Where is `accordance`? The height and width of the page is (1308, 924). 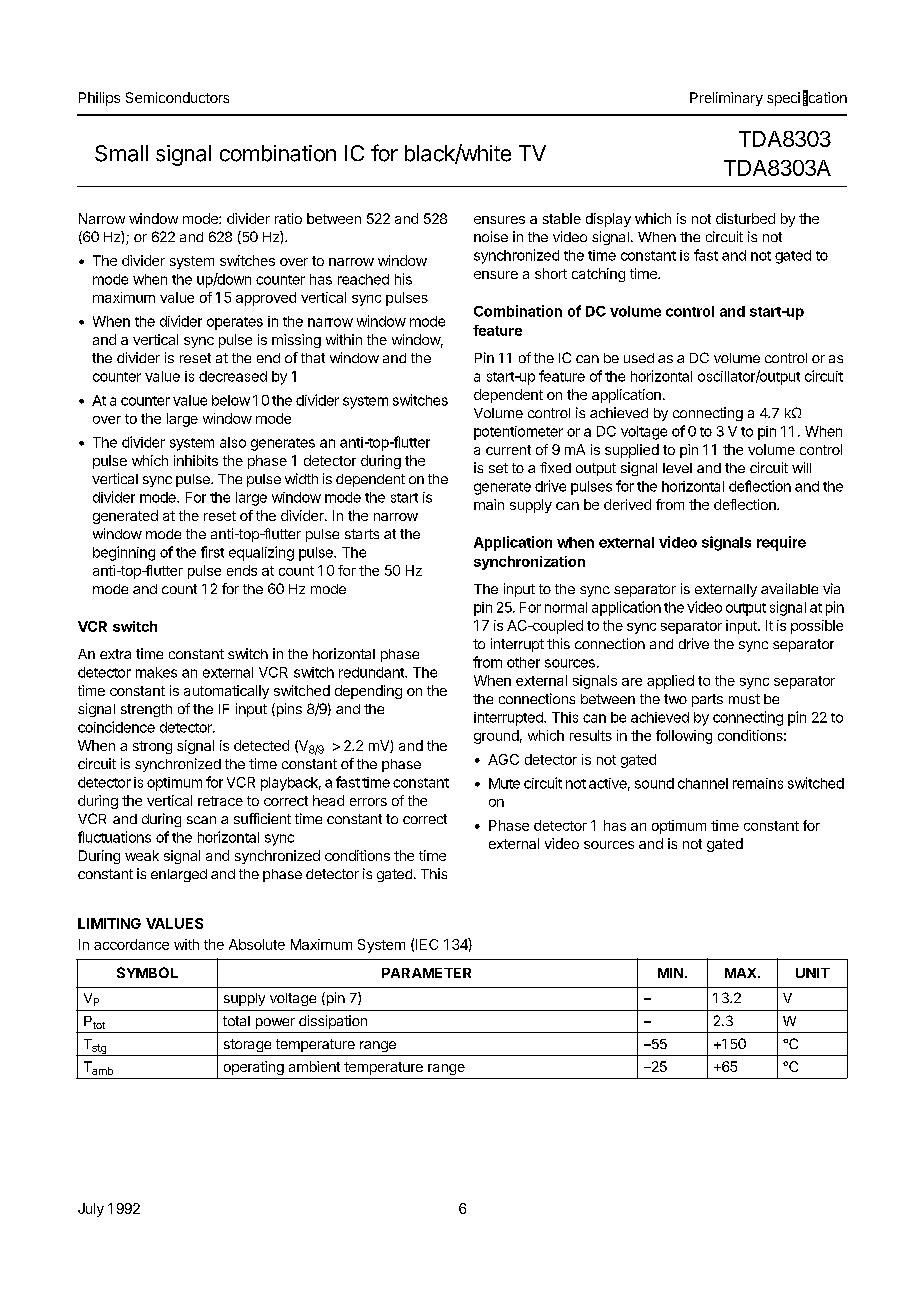 accordance is located at coordinates (131, 944).
